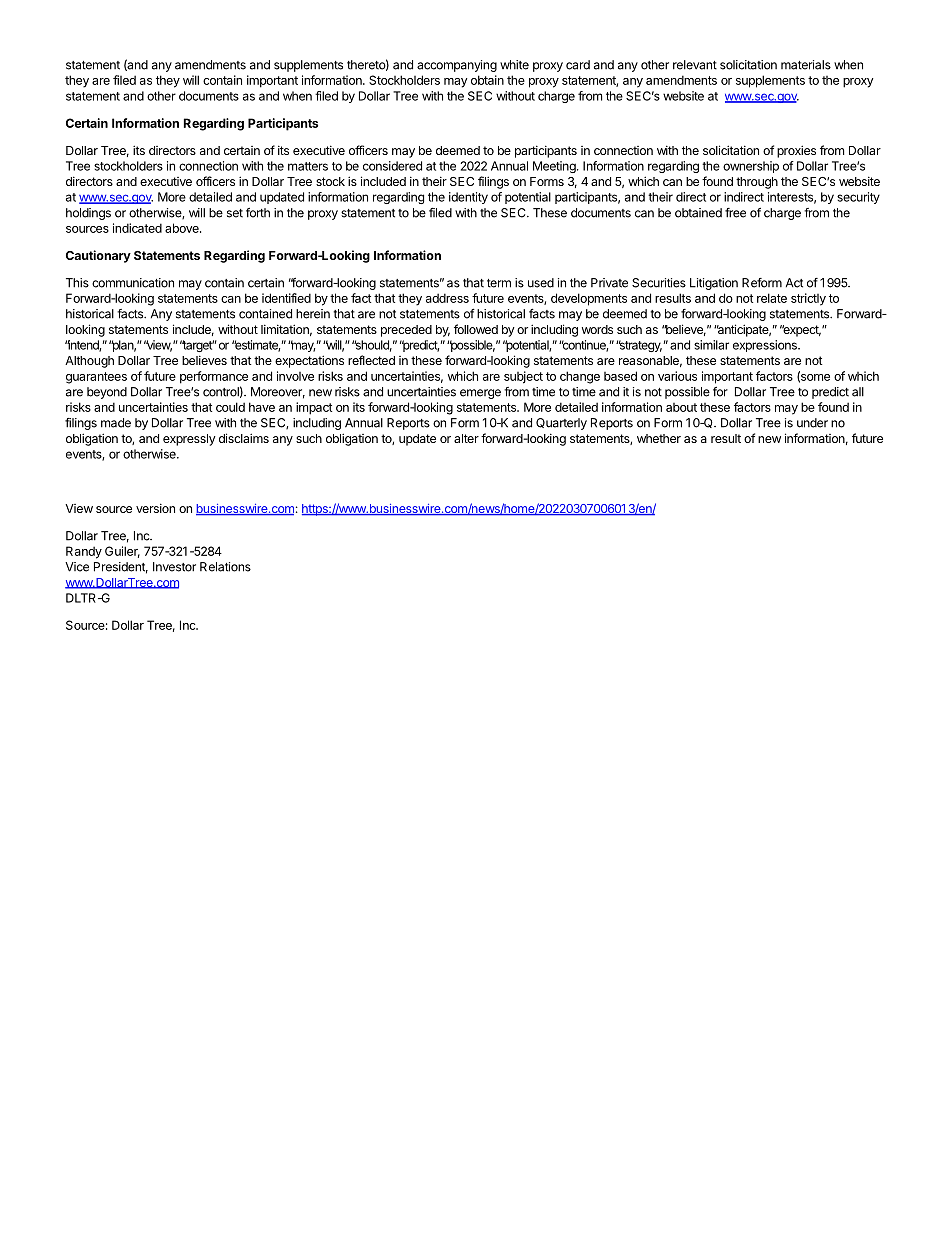  Describe the element at coordinates (476, 329) in the document. I see `followed` at that location.
